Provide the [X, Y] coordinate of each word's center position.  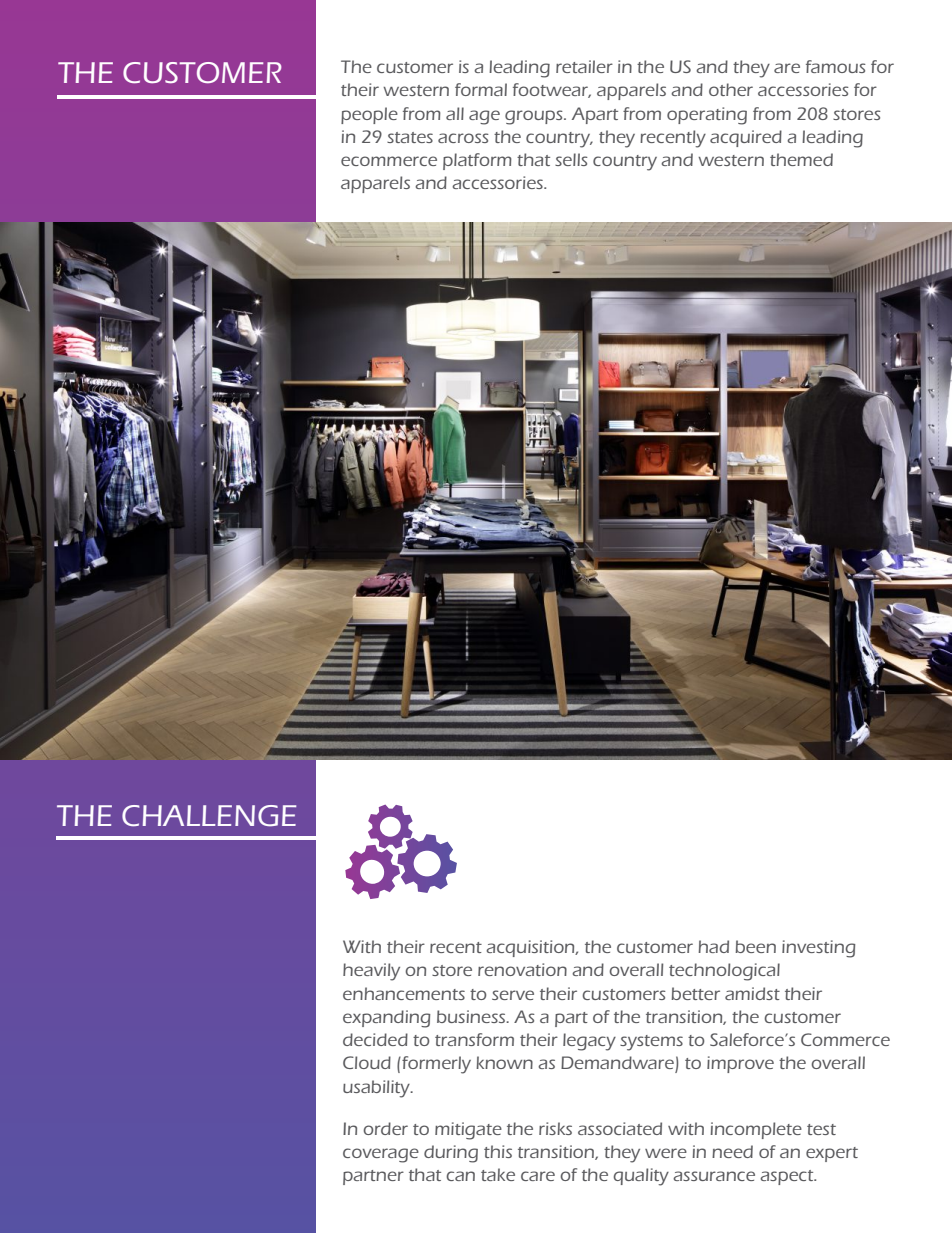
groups [535, 117]
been [755, 946]
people [369, 115]
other [731, 89]
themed [801, 159]
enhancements [404, 993]
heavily [371, 972]
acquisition [531, 948]
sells [571, 159]
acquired [746, 138]
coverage [381, 1155]
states [410, 137]
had [713, 946]
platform [477, 161]
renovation [522, 969]
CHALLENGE [209, 816]
